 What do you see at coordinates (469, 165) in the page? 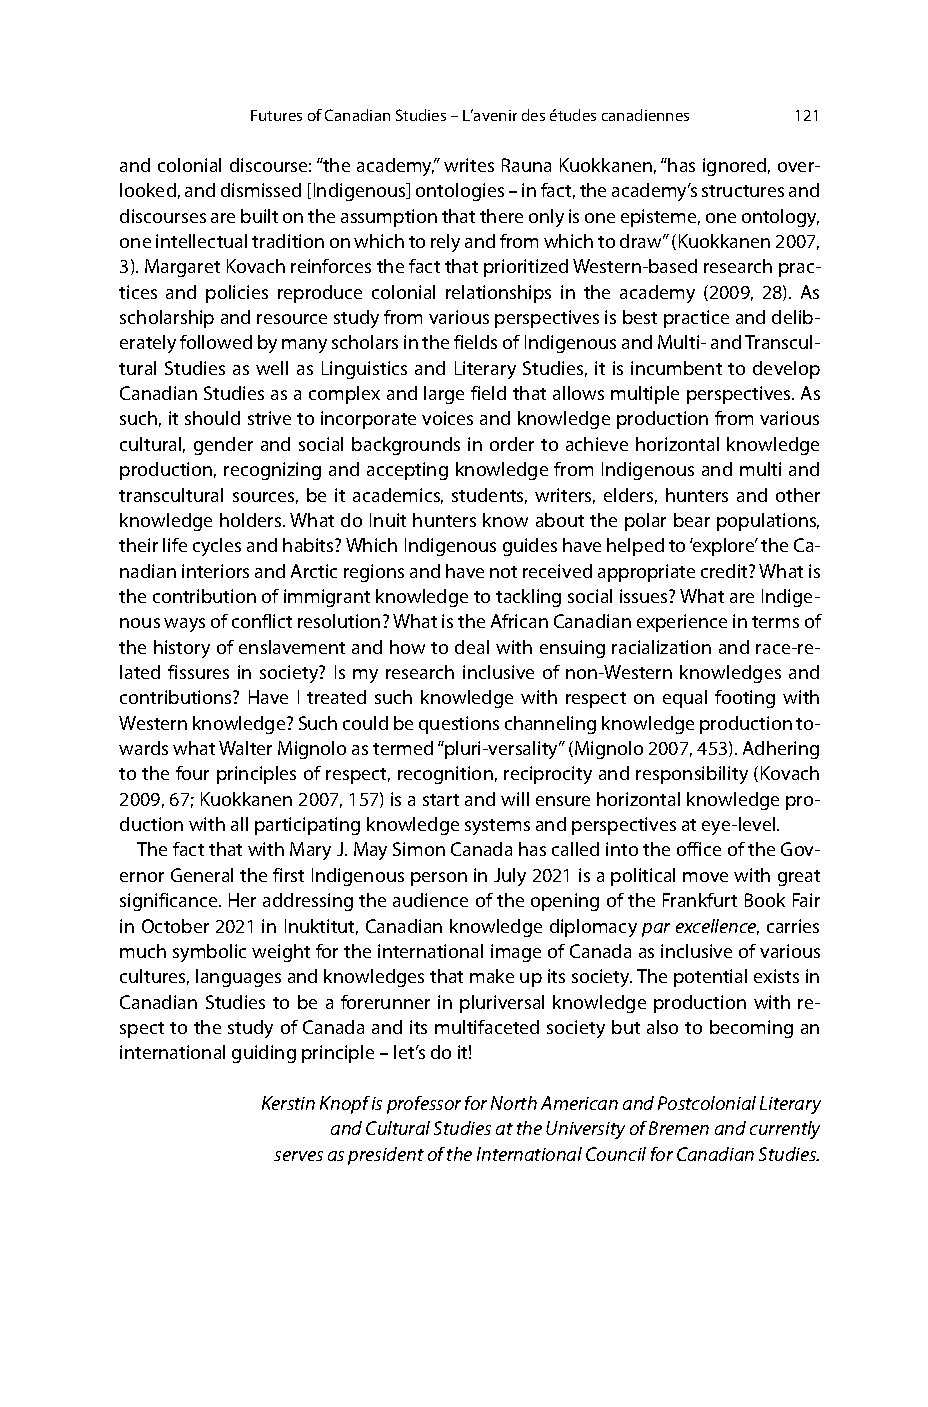
I see `writes` at bounding box center [469, 165].
